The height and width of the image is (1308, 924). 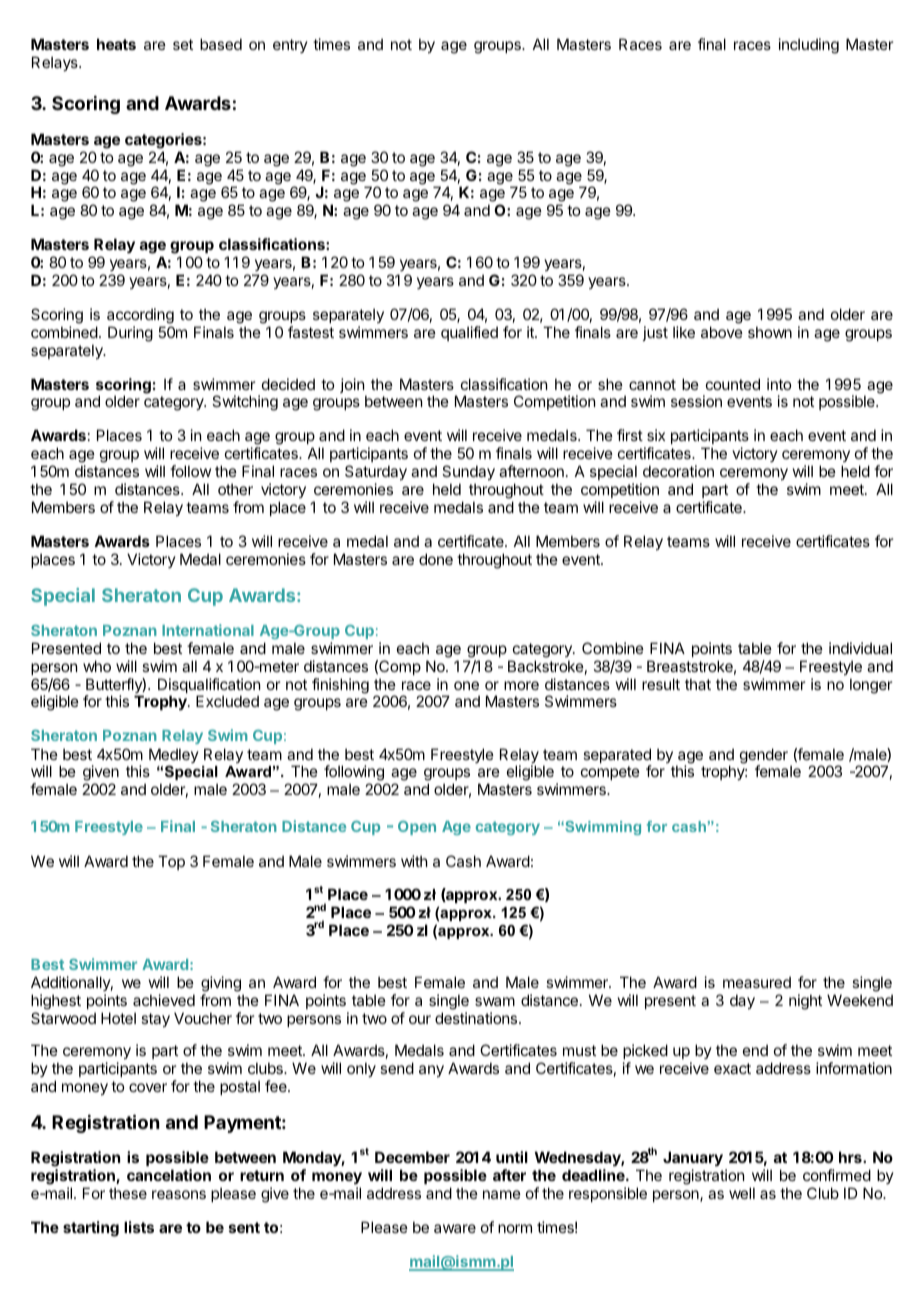 I want to click on International, so click(x=208, y=630).
